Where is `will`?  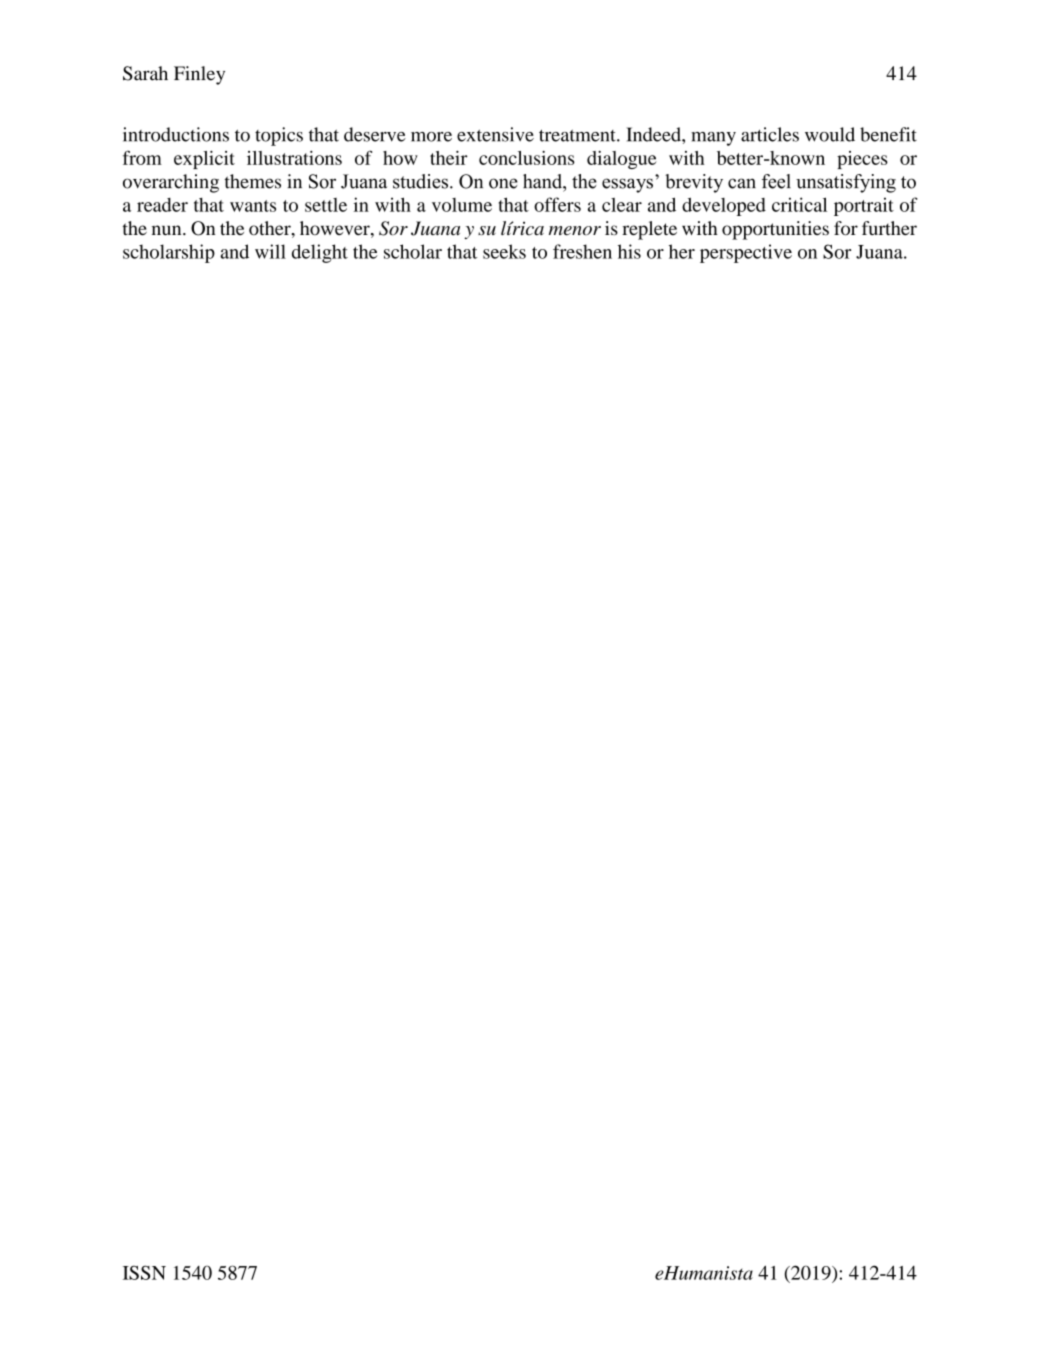
will is located at coordinates (270, 251).
